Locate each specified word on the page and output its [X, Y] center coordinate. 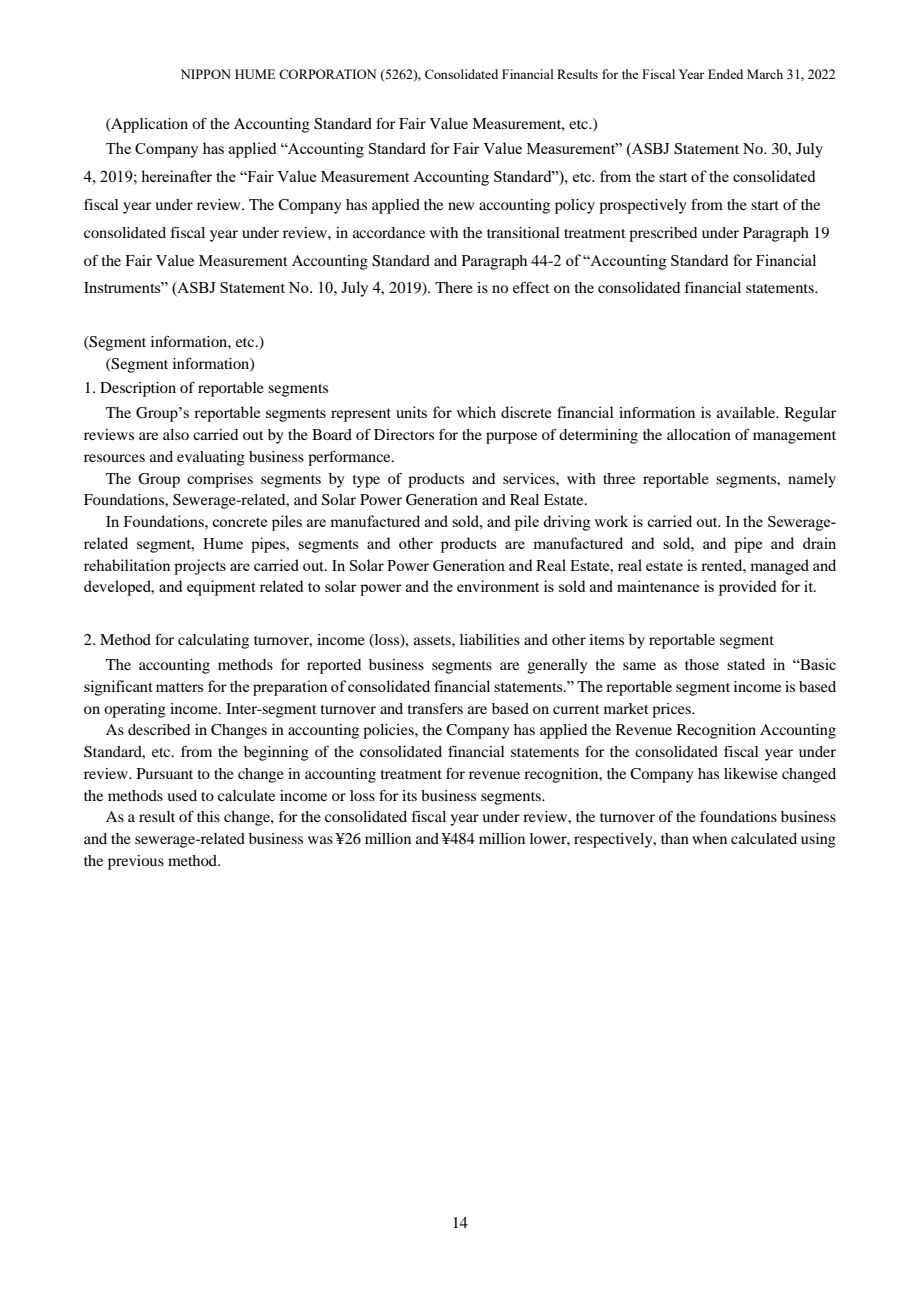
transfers [435, 708]
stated [746, 664]
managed [779, 567]
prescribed [663, 234]
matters [179, 687]
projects [200, 567]
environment [498, 586]
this [208, 816]
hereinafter [176, 176]
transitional [523, 232]
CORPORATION [327, 74]
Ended [725, 74]
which [476, 412]
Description [138, 389]
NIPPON [206, 74]
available [747, 412]
